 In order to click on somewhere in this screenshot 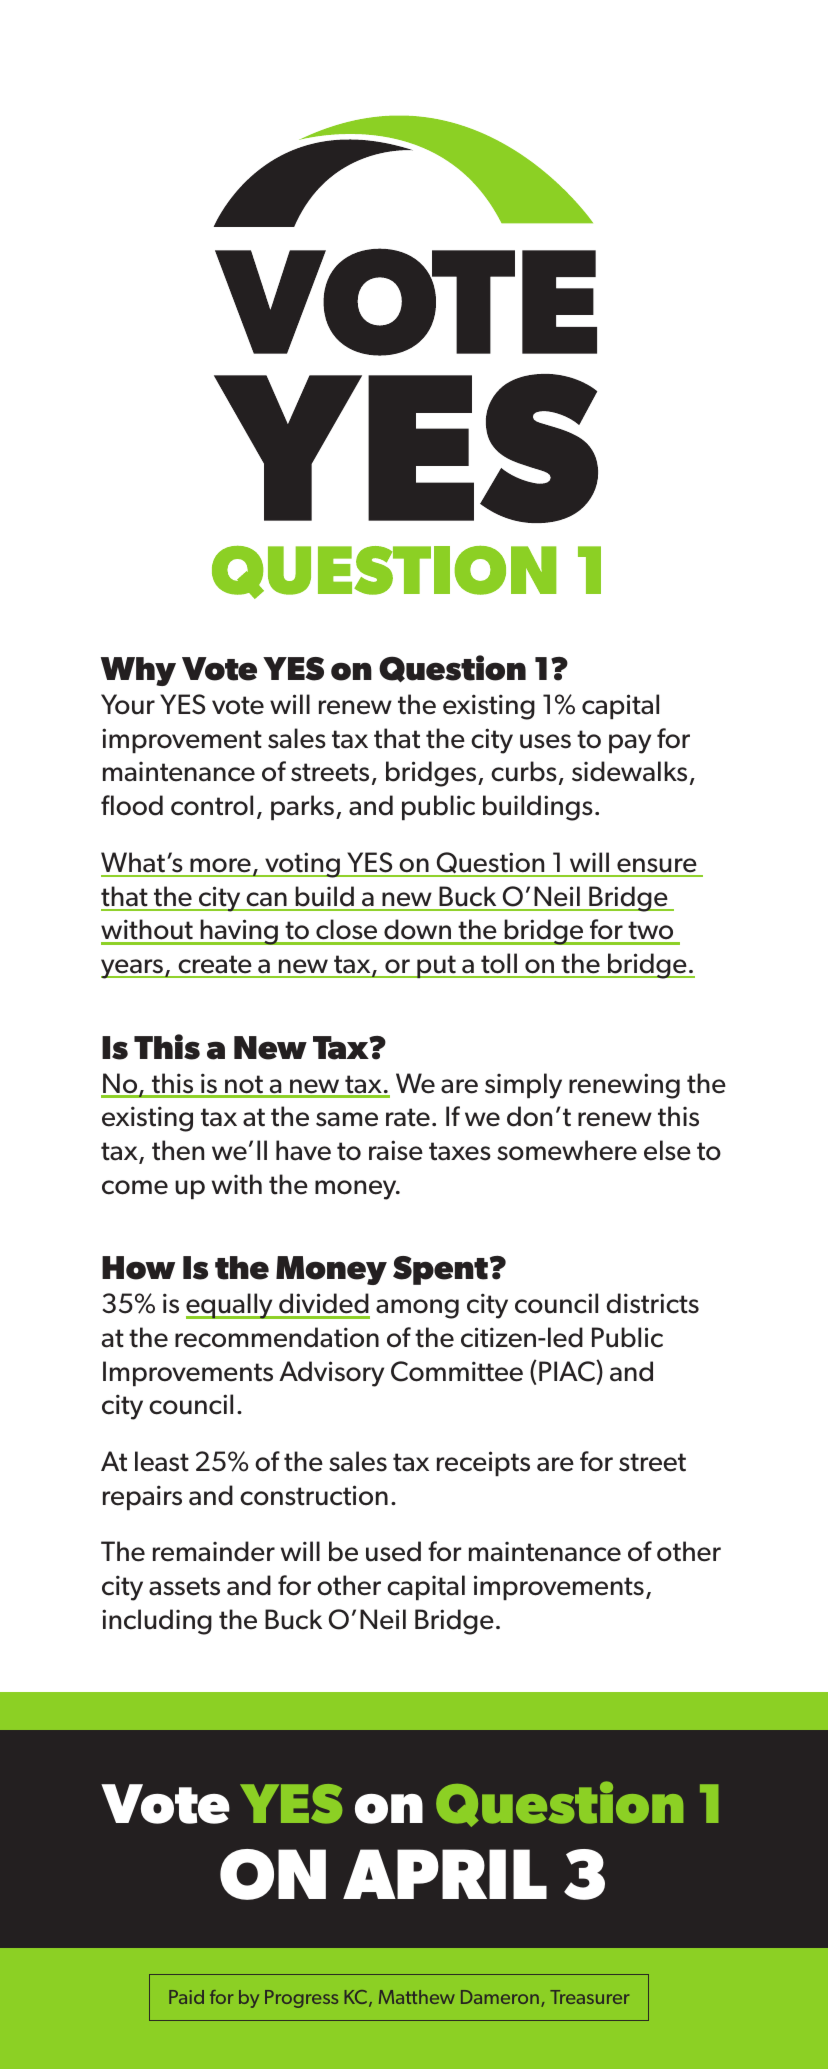, I will do `click(567, 1150)`.
